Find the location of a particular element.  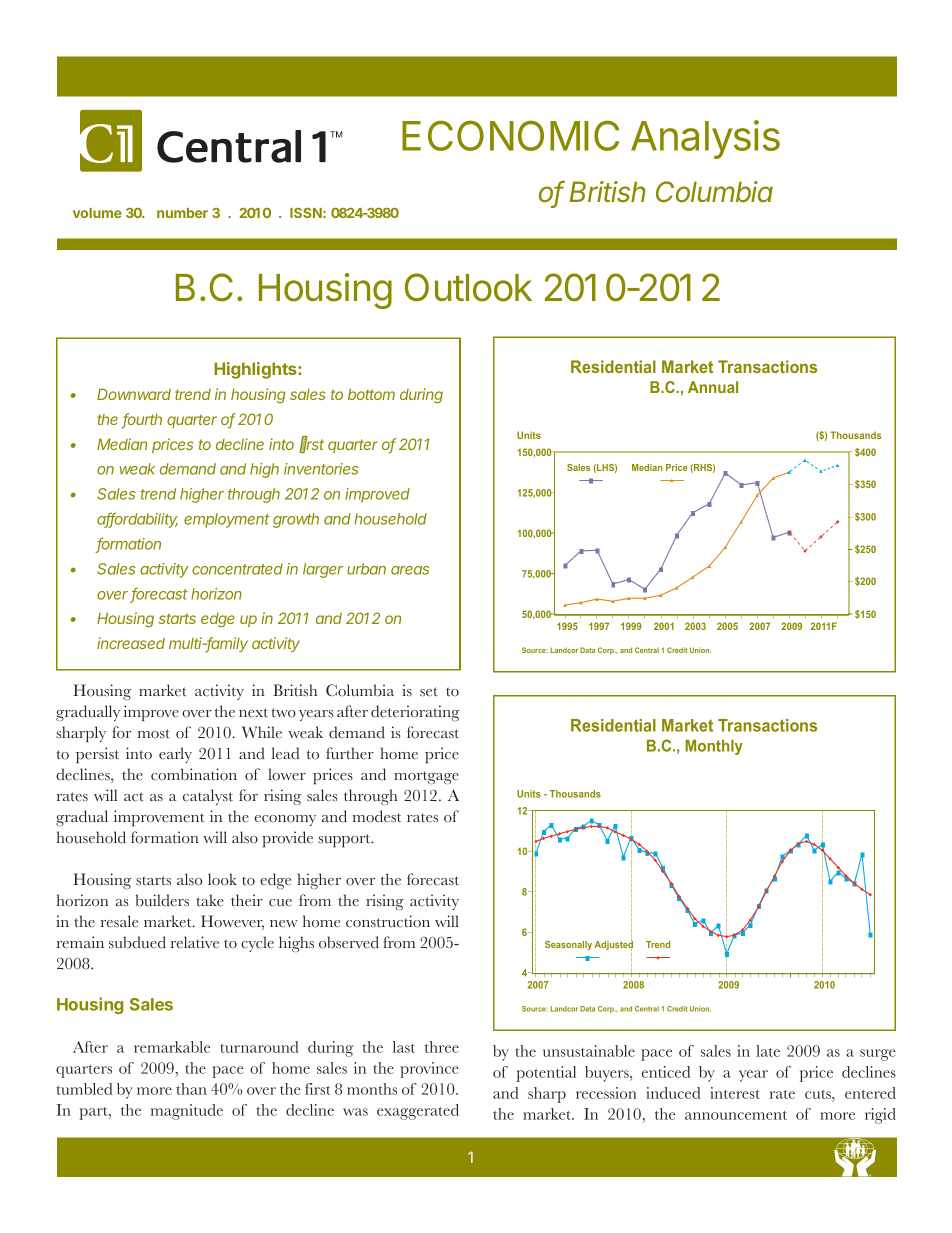

ECONOMIC is located at coordinates (510, 135).
